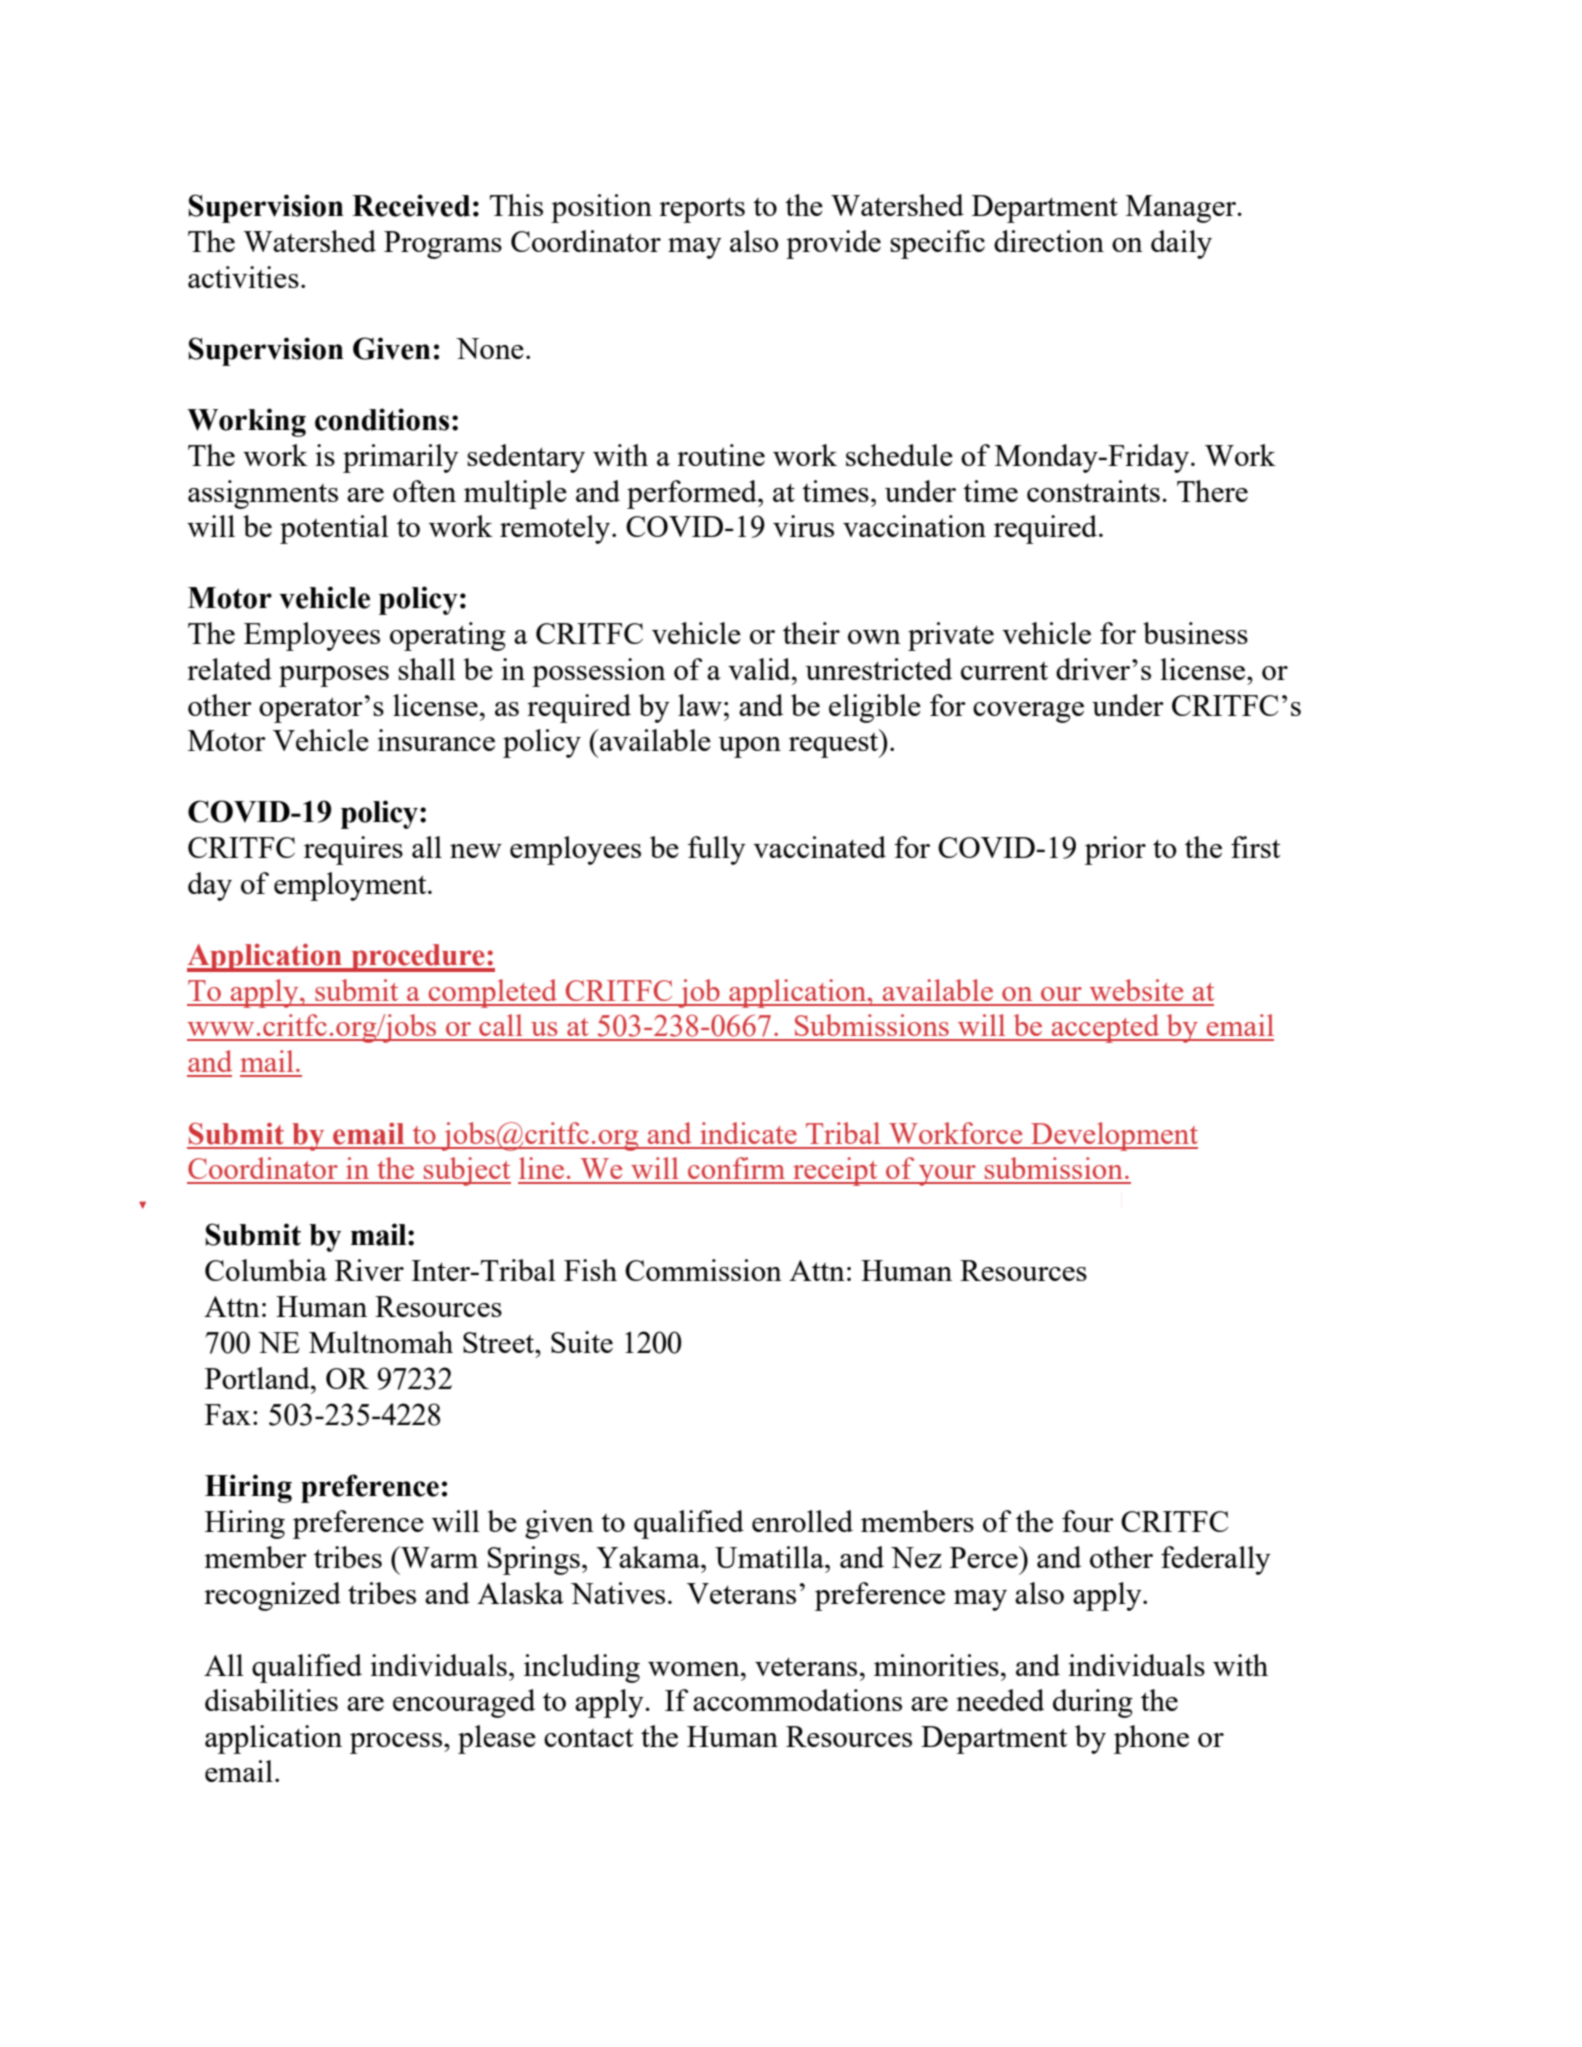  What do you see at coordinates (702, 210) in the image?
I see `reports` at bounding box center [702, 210].
